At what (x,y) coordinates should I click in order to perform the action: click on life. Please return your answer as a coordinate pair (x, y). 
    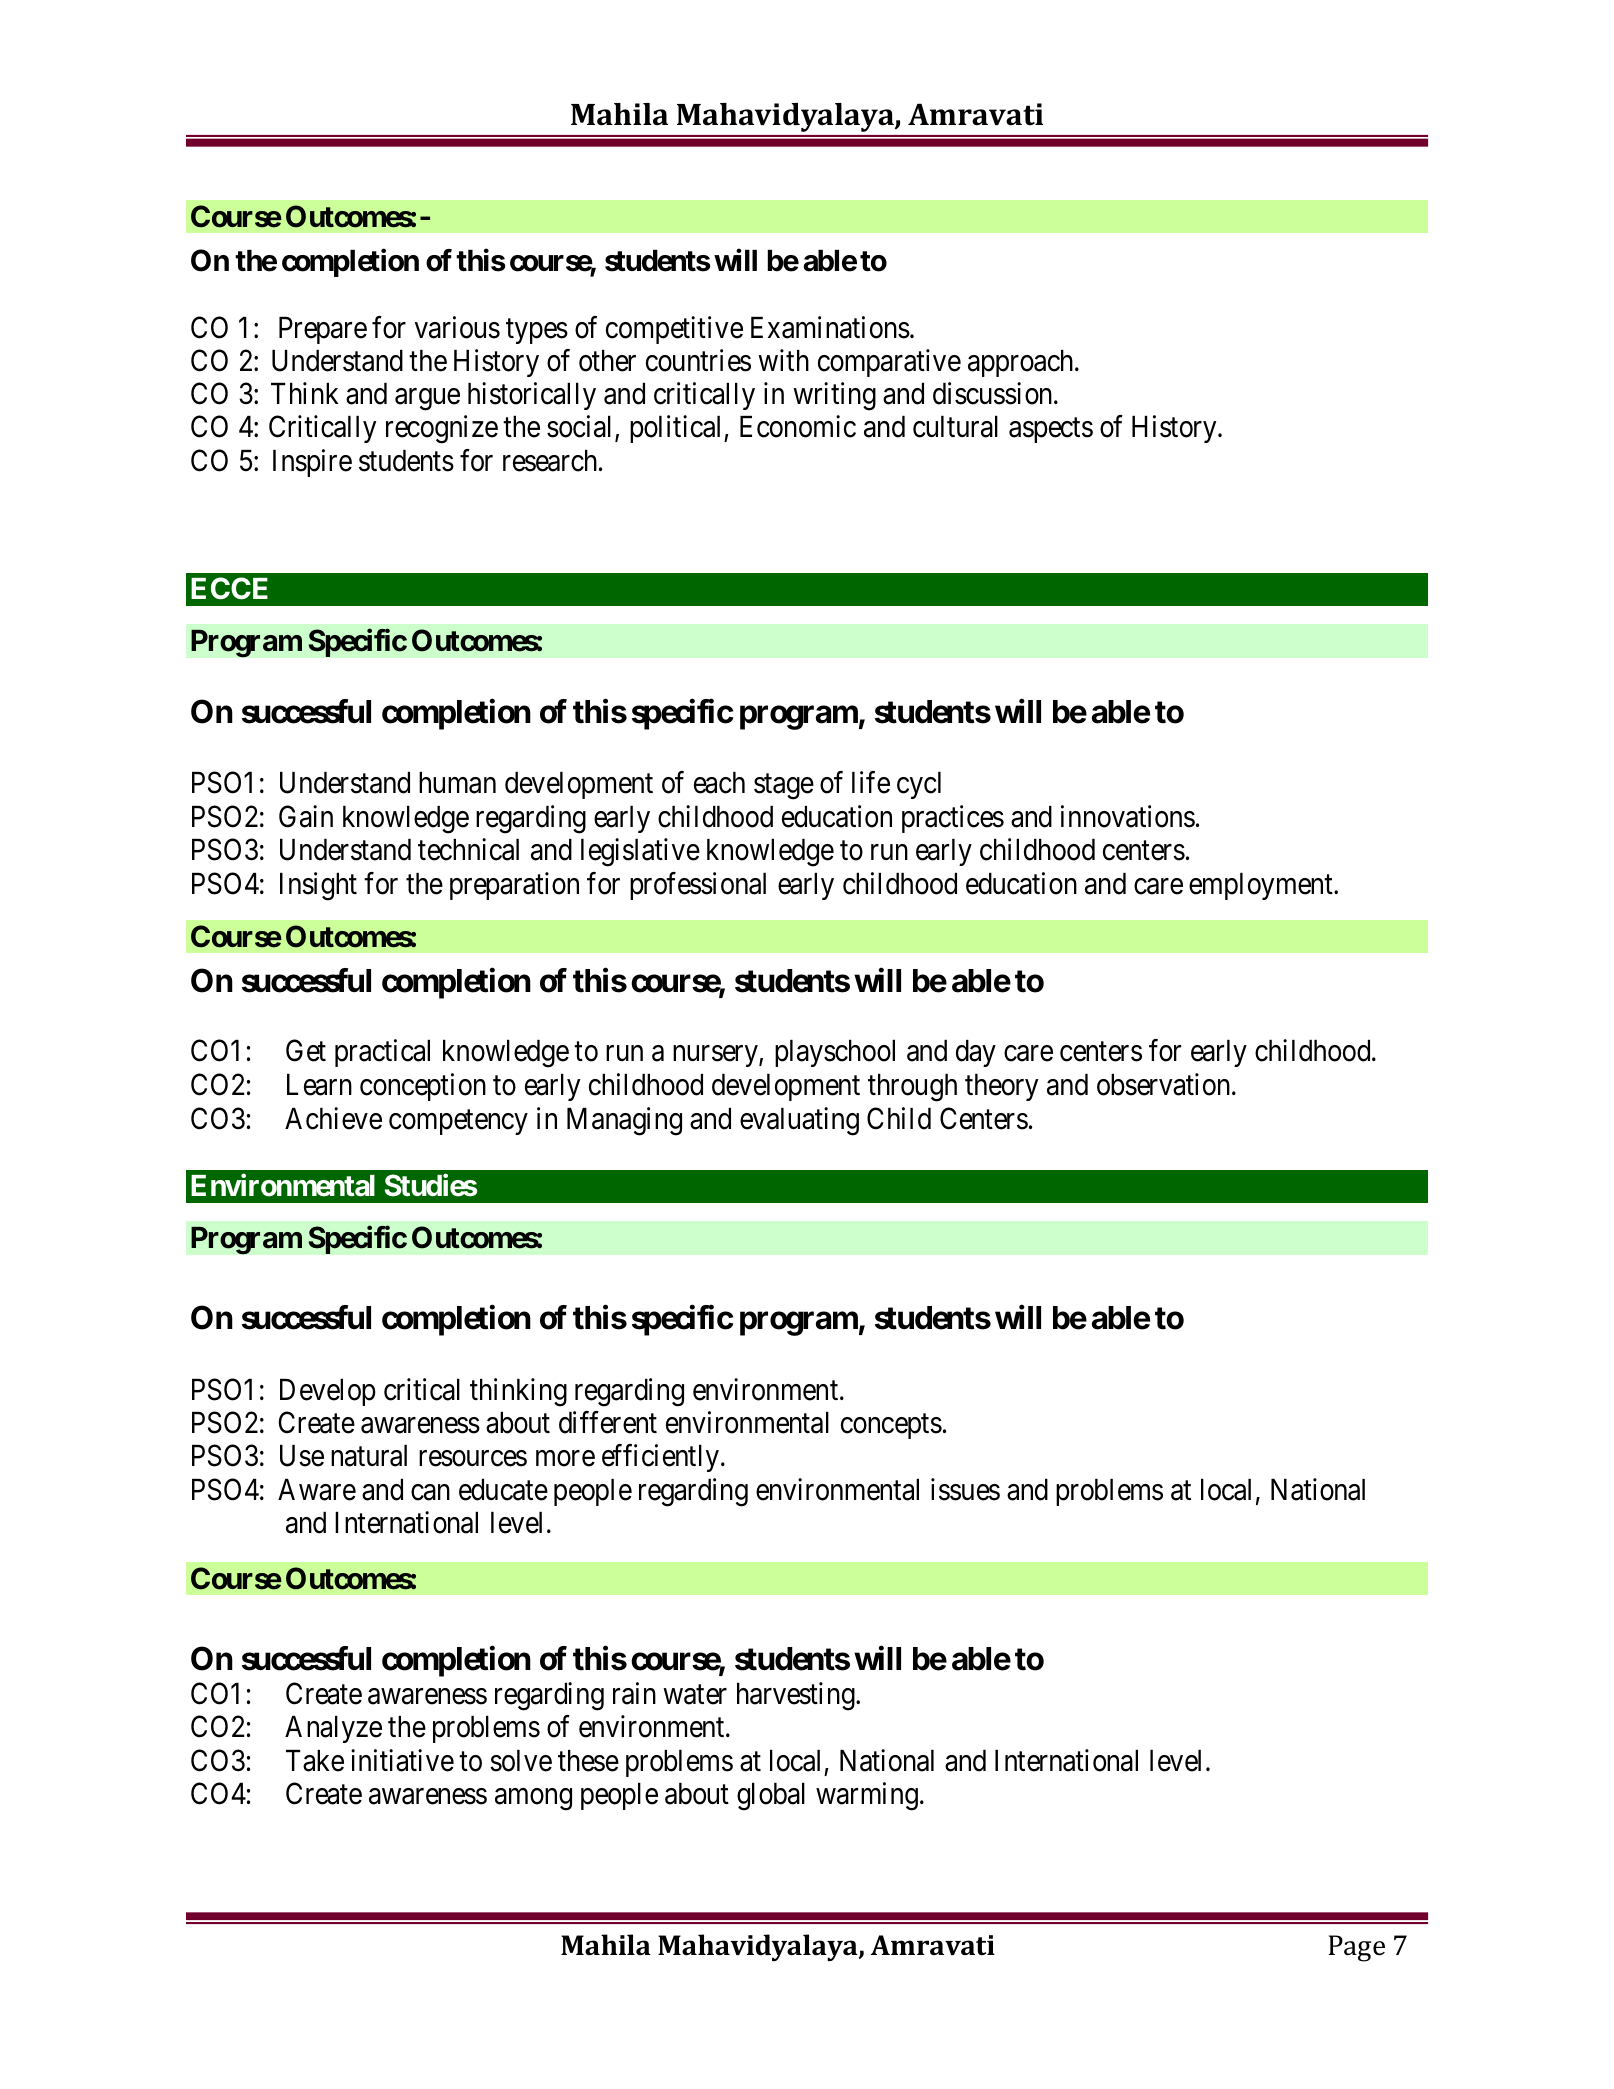
    Looking at the image, I should click on (871, 782).
